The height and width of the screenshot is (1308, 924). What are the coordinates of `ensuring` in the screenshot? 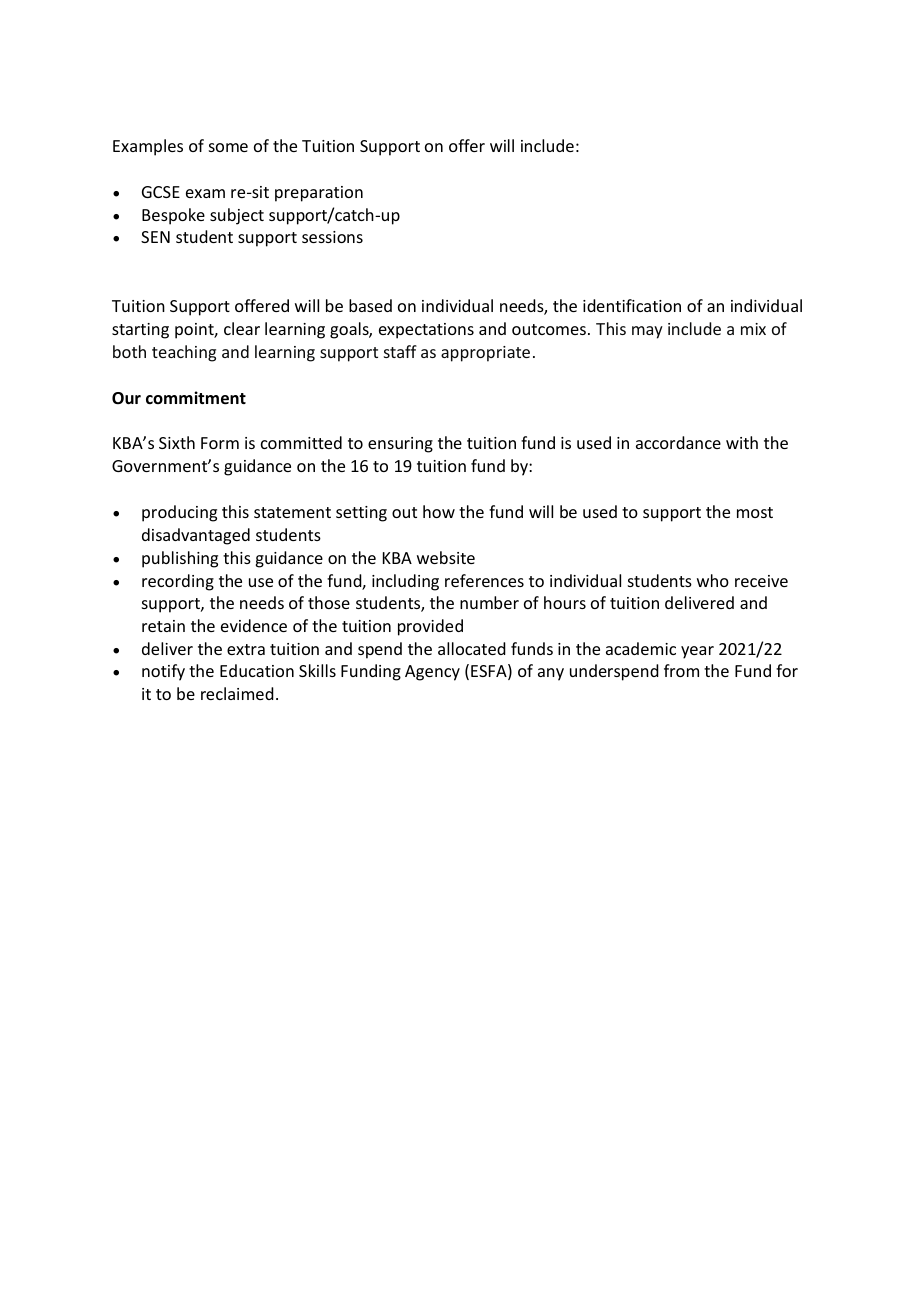 It's located at (400, 445).
